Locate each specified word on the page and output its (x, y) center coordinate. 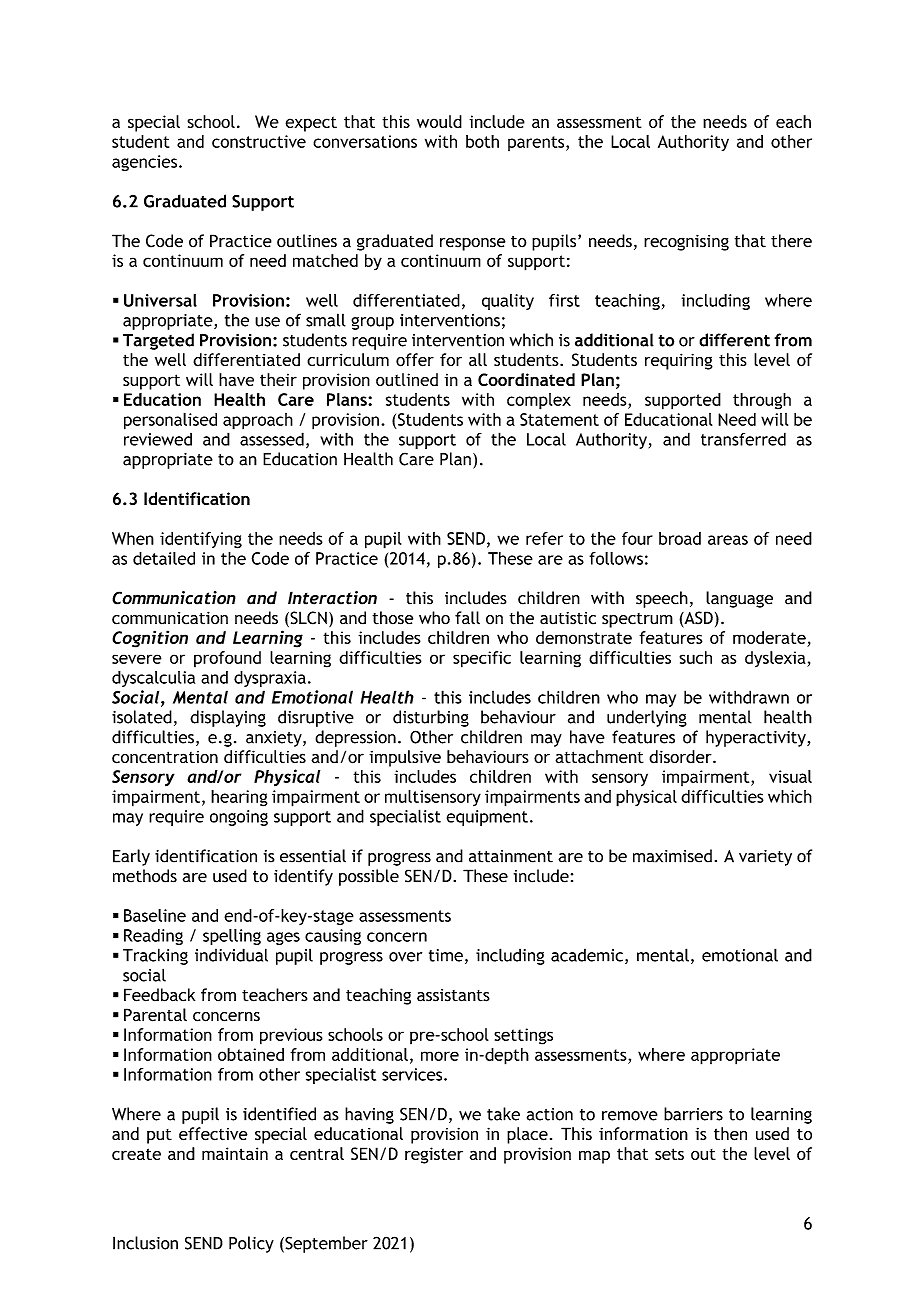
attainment (511, 856)
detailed (164, 558)
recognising (686, 242)
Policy (251, 1244)
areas (728, 540)
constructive (259, 141)
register (434, 1155)
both (482, 141)
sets (669, 1154)
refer (544, 538)
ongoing (239, 818)
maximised (672, 856)
